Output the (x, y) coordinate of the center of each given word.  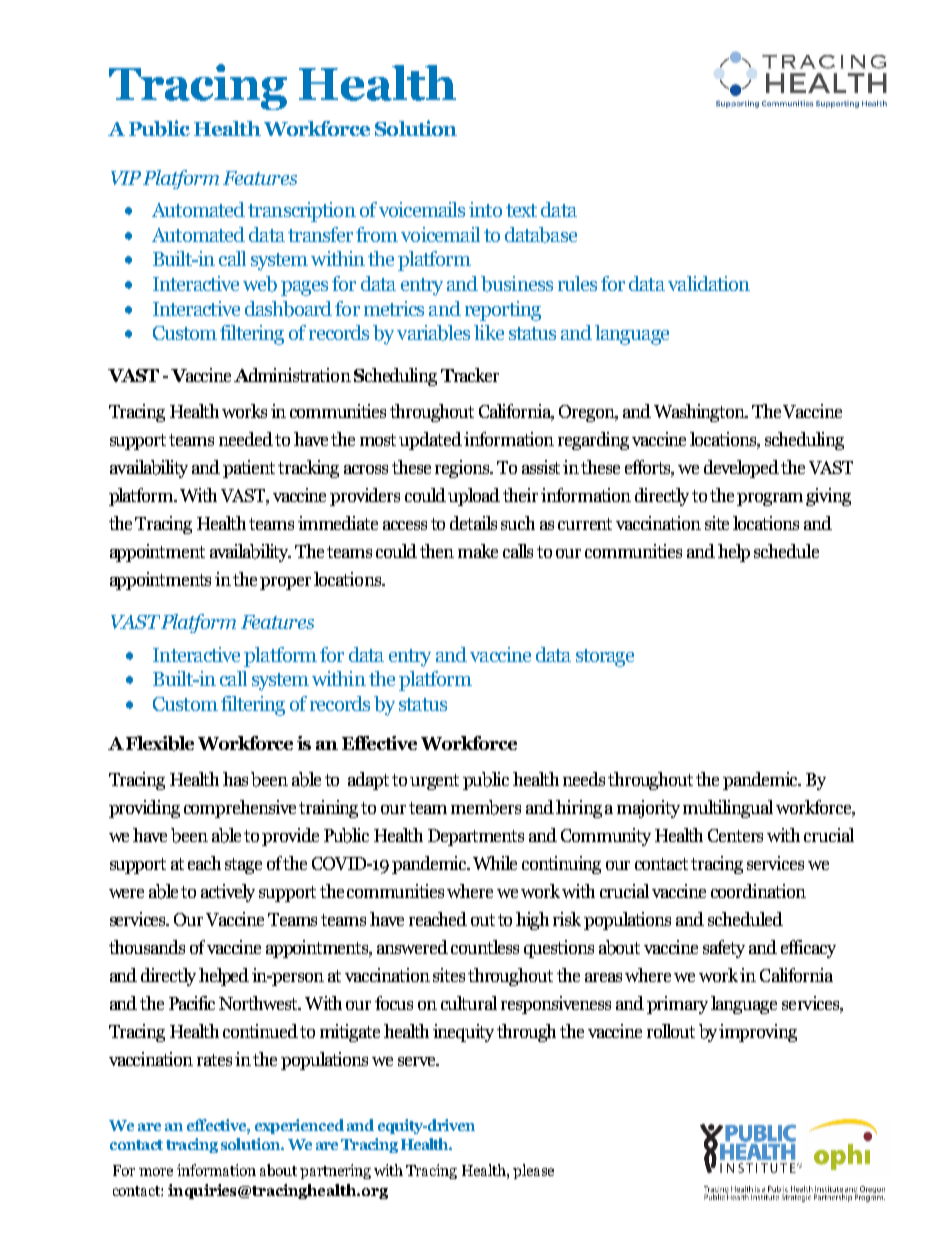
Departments (476, 837)
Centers (735, 835)
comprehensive (240, 809)
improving (758, 1033)
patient (249, 469)
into (485, 209)
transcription (302, 212)
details (473, 523)
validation (709, 283)
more (156, 1172)
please (533, 1171)
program (770, 499)
